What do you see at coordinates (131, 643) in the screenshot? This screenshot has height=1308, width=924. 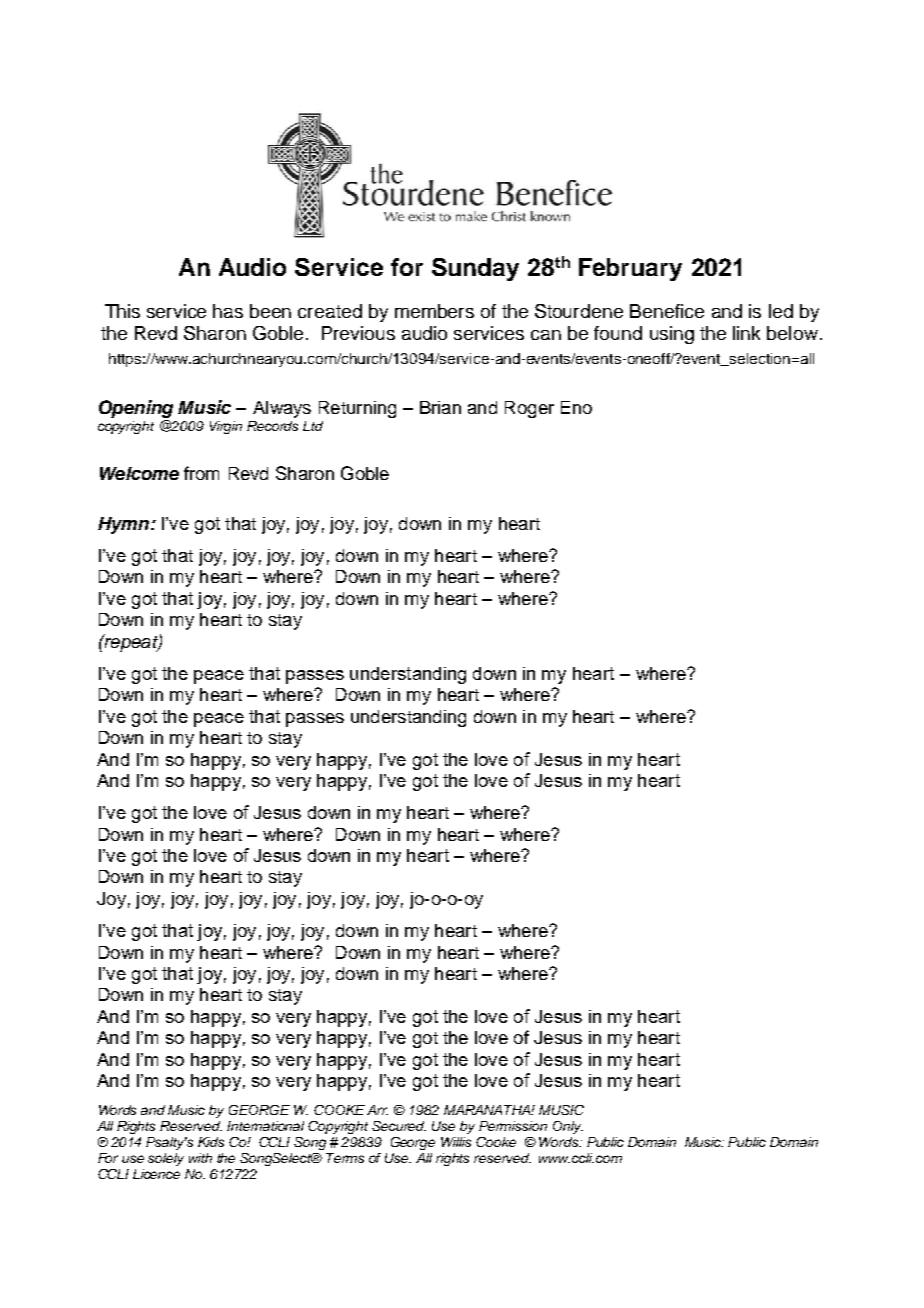 I see `repeat` at bounding box center [131, 643].
